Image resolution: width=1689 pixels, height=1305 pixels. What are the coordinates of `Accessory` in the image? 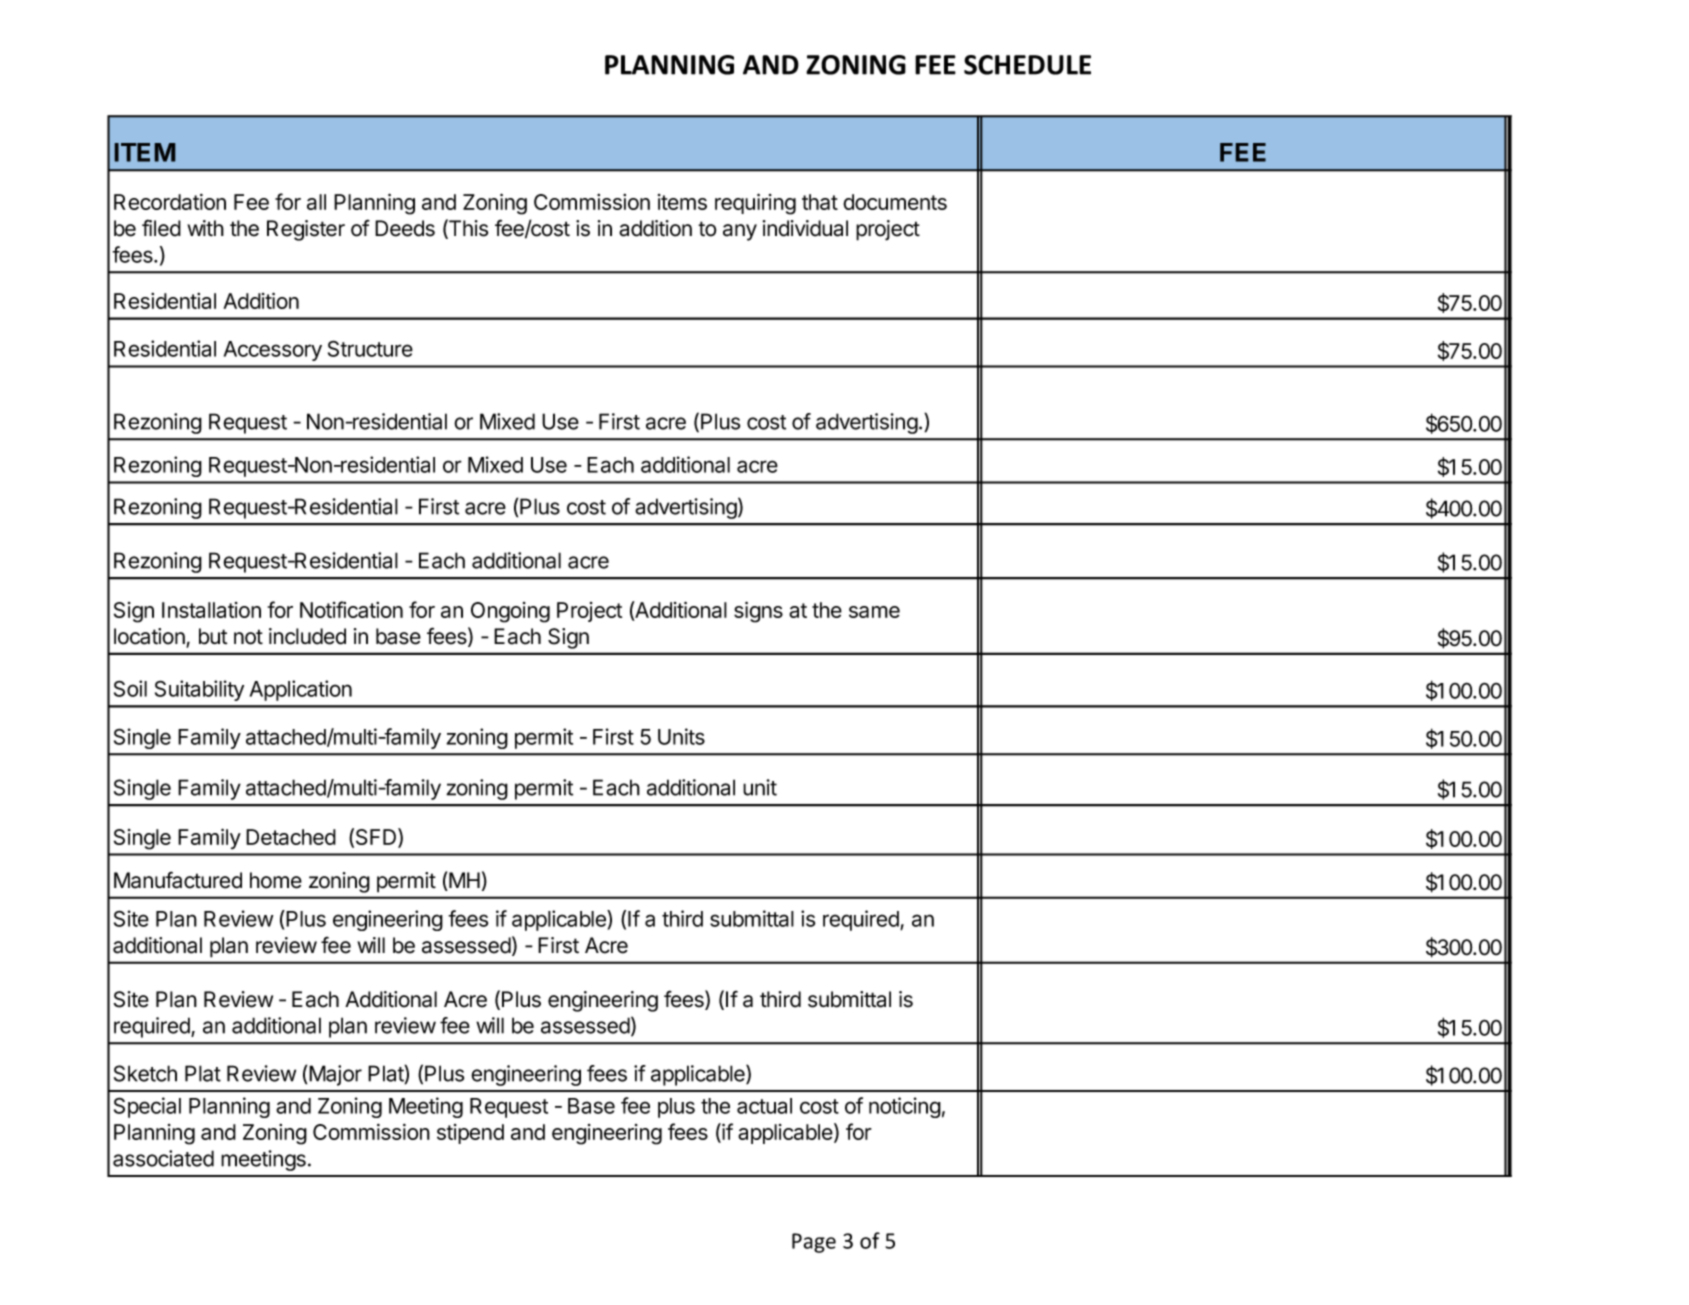 It's located at (273, 351).
